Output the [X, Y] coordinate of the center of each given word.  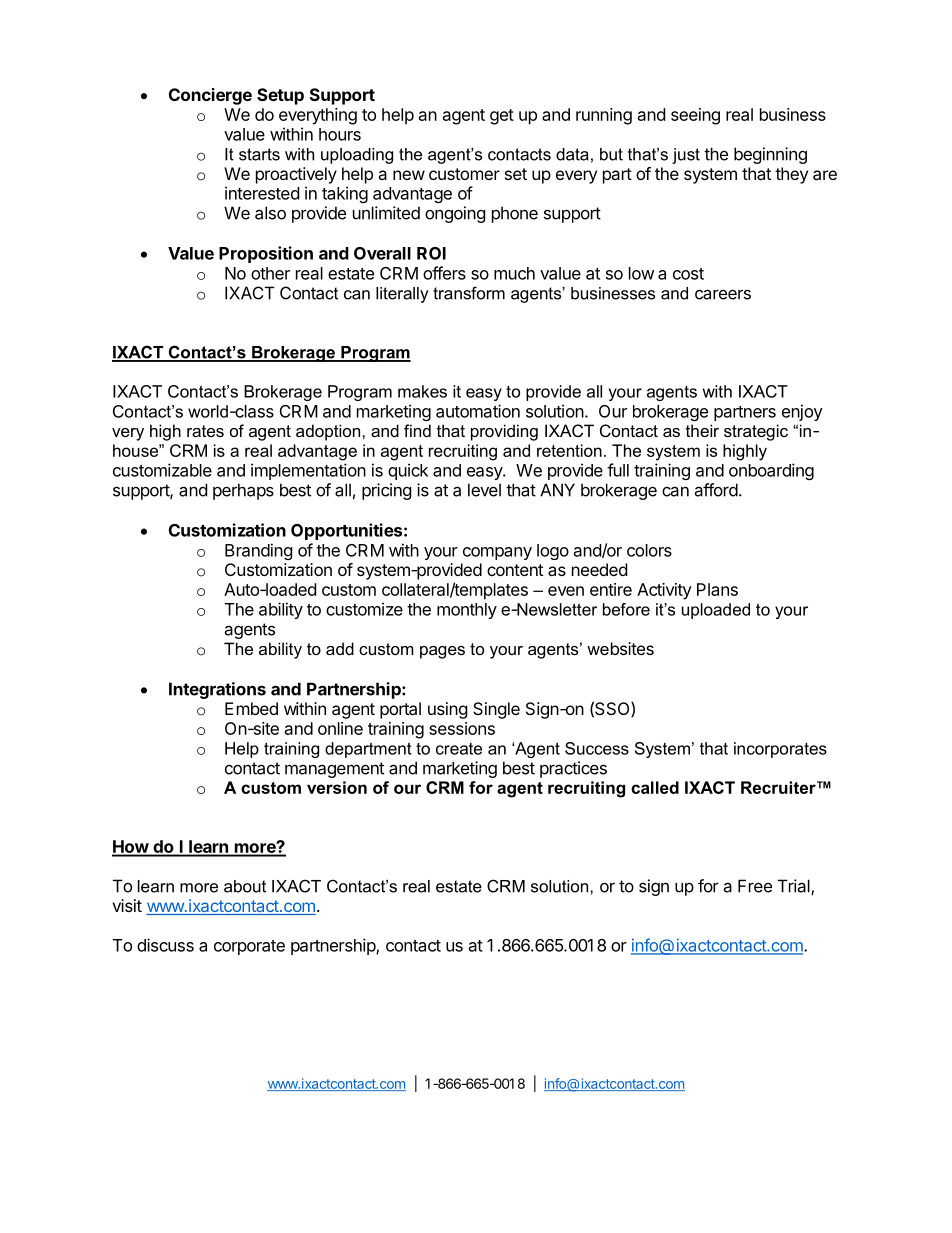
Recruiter [779, 787]
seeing [695, 116]
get [502, 117]
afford [716, 490]
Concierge [210, 96]
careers [723, 294]
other [270, 273]
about [245, 886]
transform [469, 293]
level [484, 490]
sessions [462, 728]
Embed [251, 708]
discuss [165, 945]
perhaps [243, 491]
